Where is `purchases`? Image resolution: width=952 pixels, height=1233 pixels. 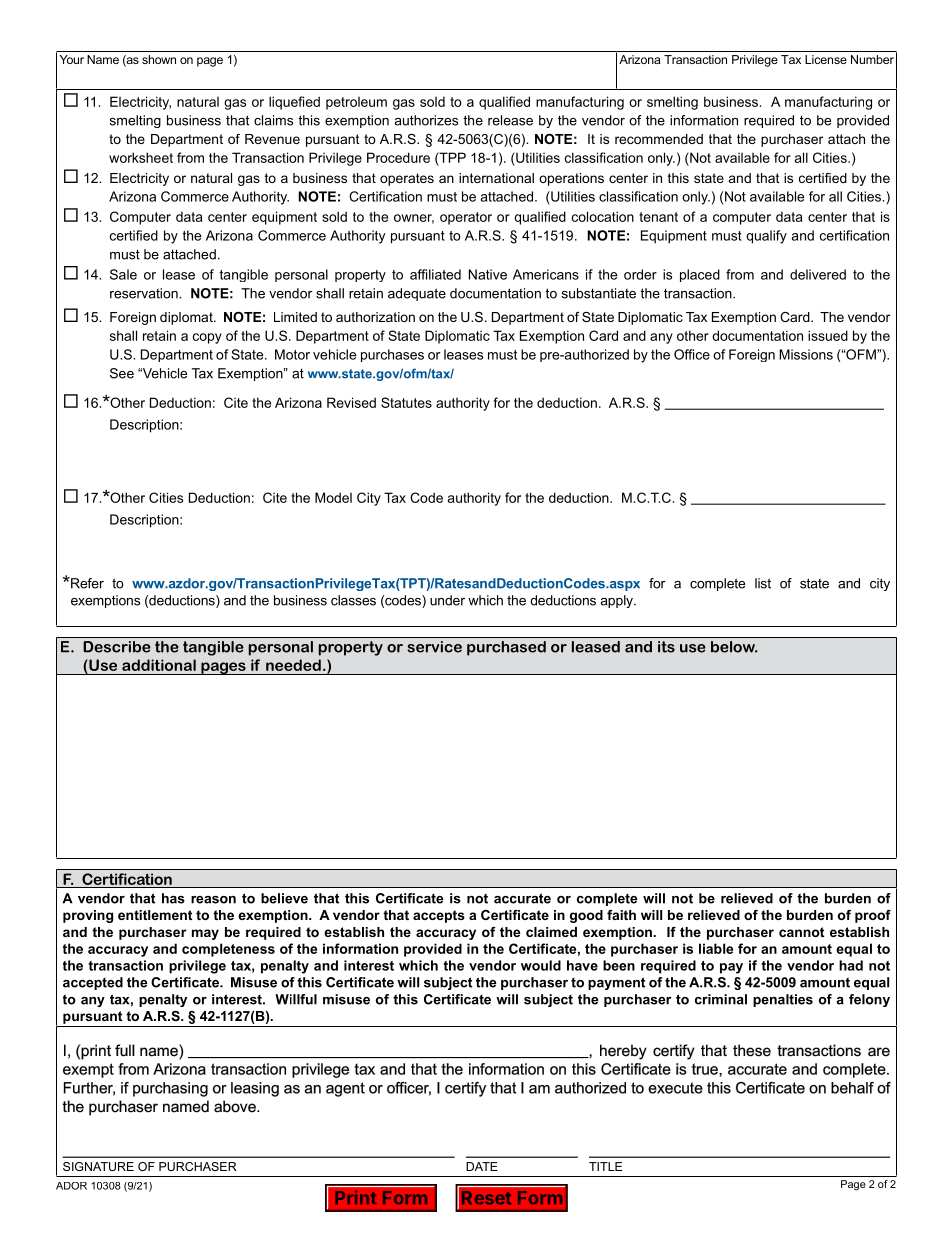 purchases is located at coordinates (392, 355).
